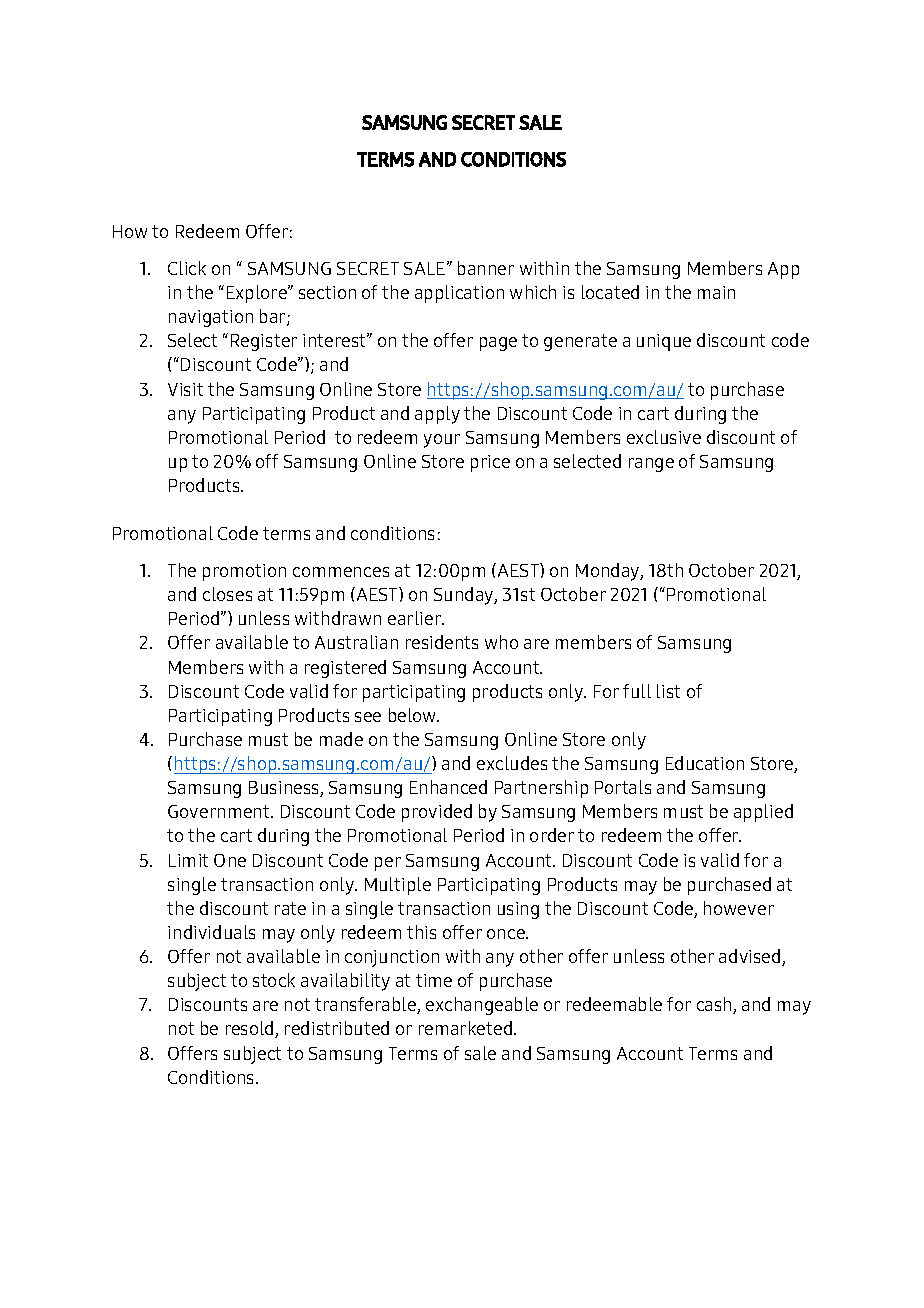 The height and width of the screenshot is (1308, 924). I want to click on price, so click(490, 463).
